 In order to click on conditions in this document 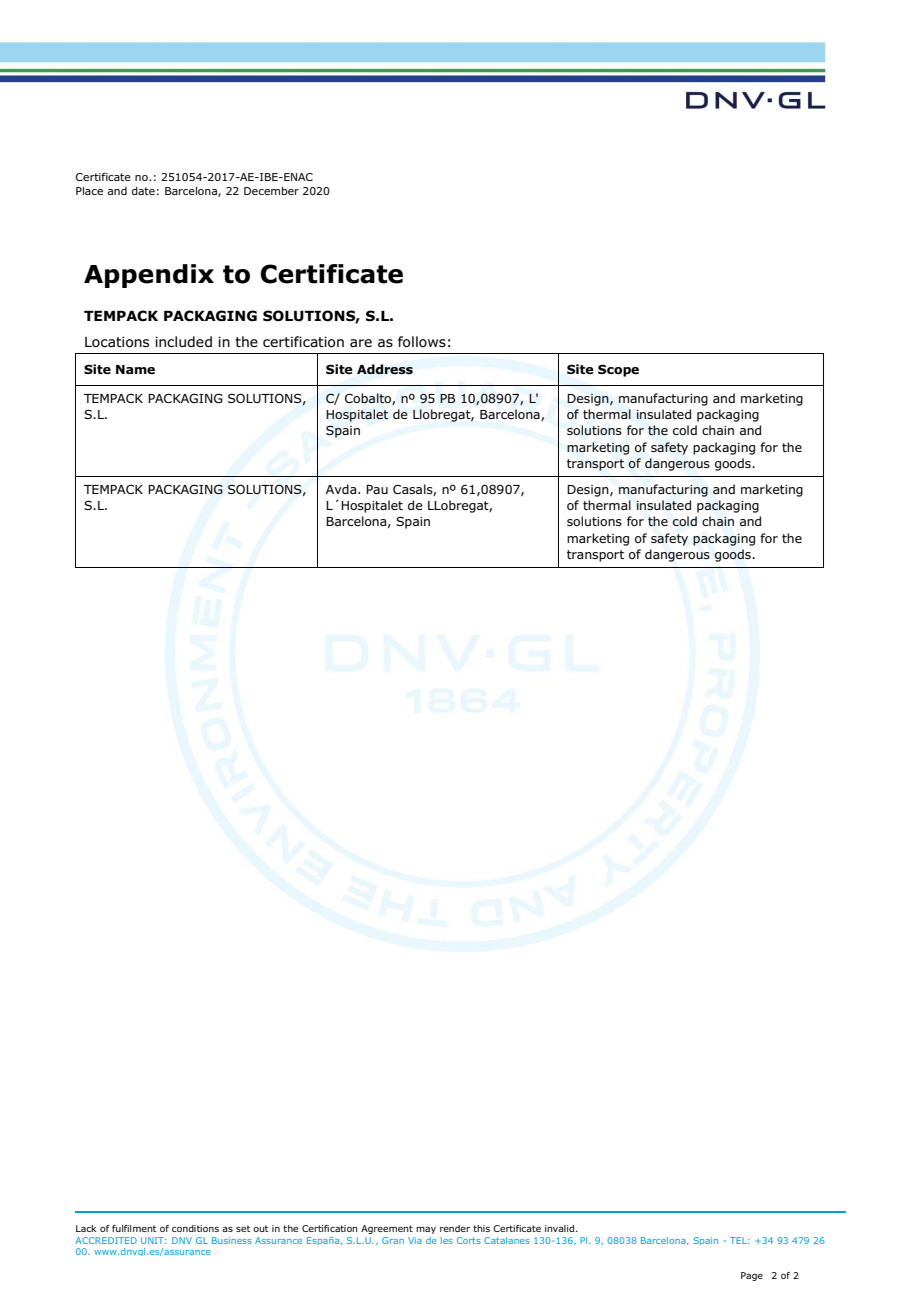, I will do `click(195, 1228)`.
